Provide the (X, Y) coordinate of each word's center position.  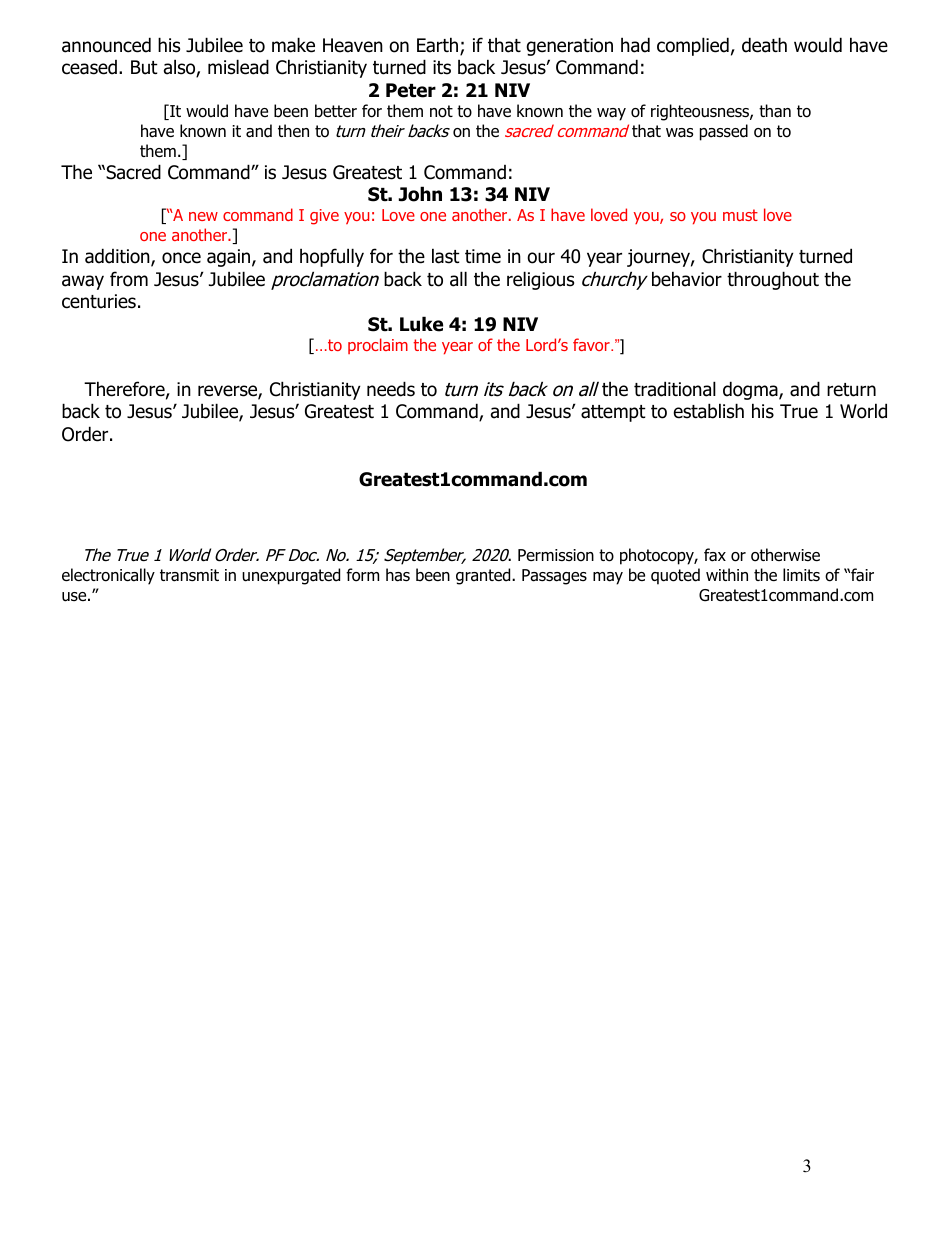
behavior (687, 279)
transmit (189, 575)
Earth (439, 46)
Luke (421, 324)
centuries (99, 301)
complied (693, 46)
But (144, 67)
